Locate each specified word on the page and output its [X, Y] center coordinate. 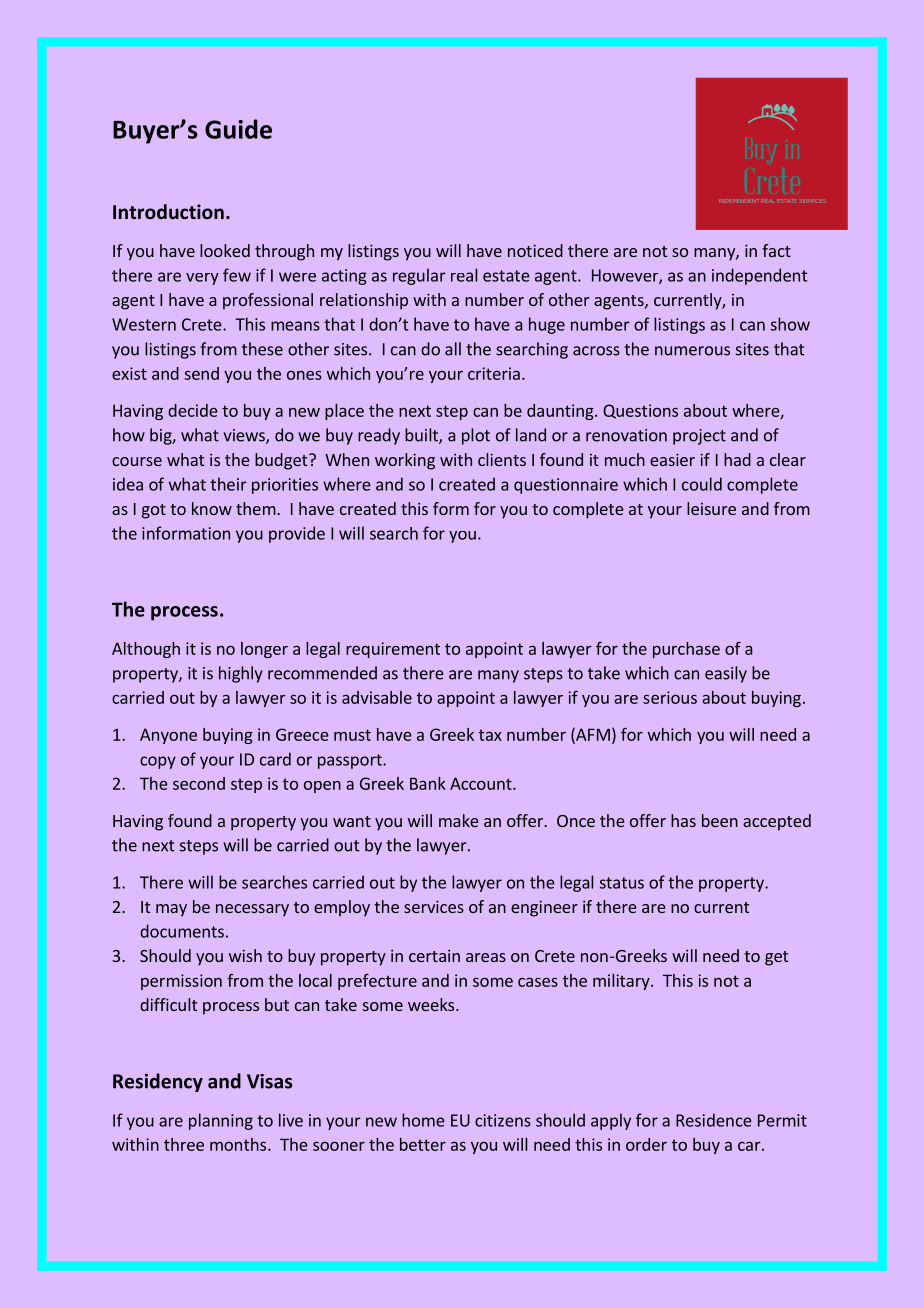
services [434, 906]
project [699, 437]
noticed [535, 250]
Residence [714, 1120]
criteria [494, 373]
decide [193, 410]
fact [776, 250]
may [171, 910]
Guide [238, 129]
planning [221, 1121]
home [423, 1120]
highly [241, 674]
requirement [393, 650]
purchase [686, 650]
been [720, 820]
